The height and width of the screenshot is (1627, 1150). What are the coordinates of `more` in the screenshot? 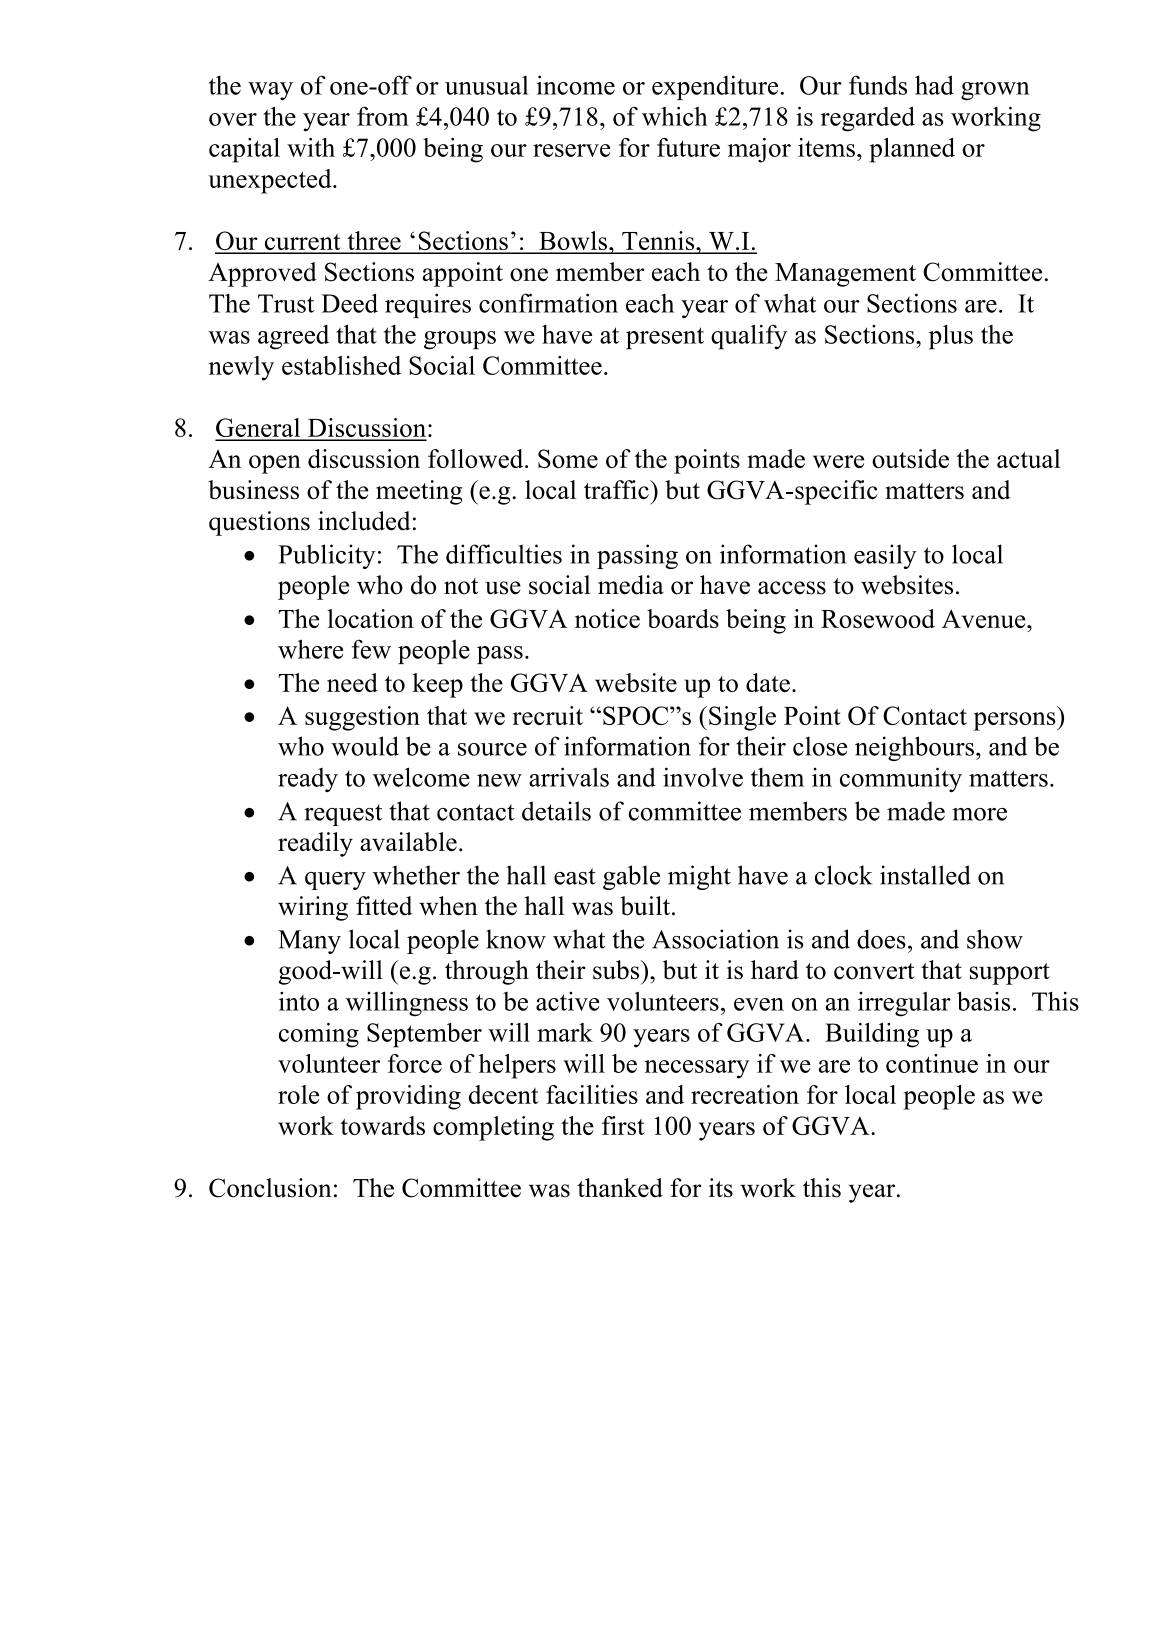 It's located at (979, 814).
